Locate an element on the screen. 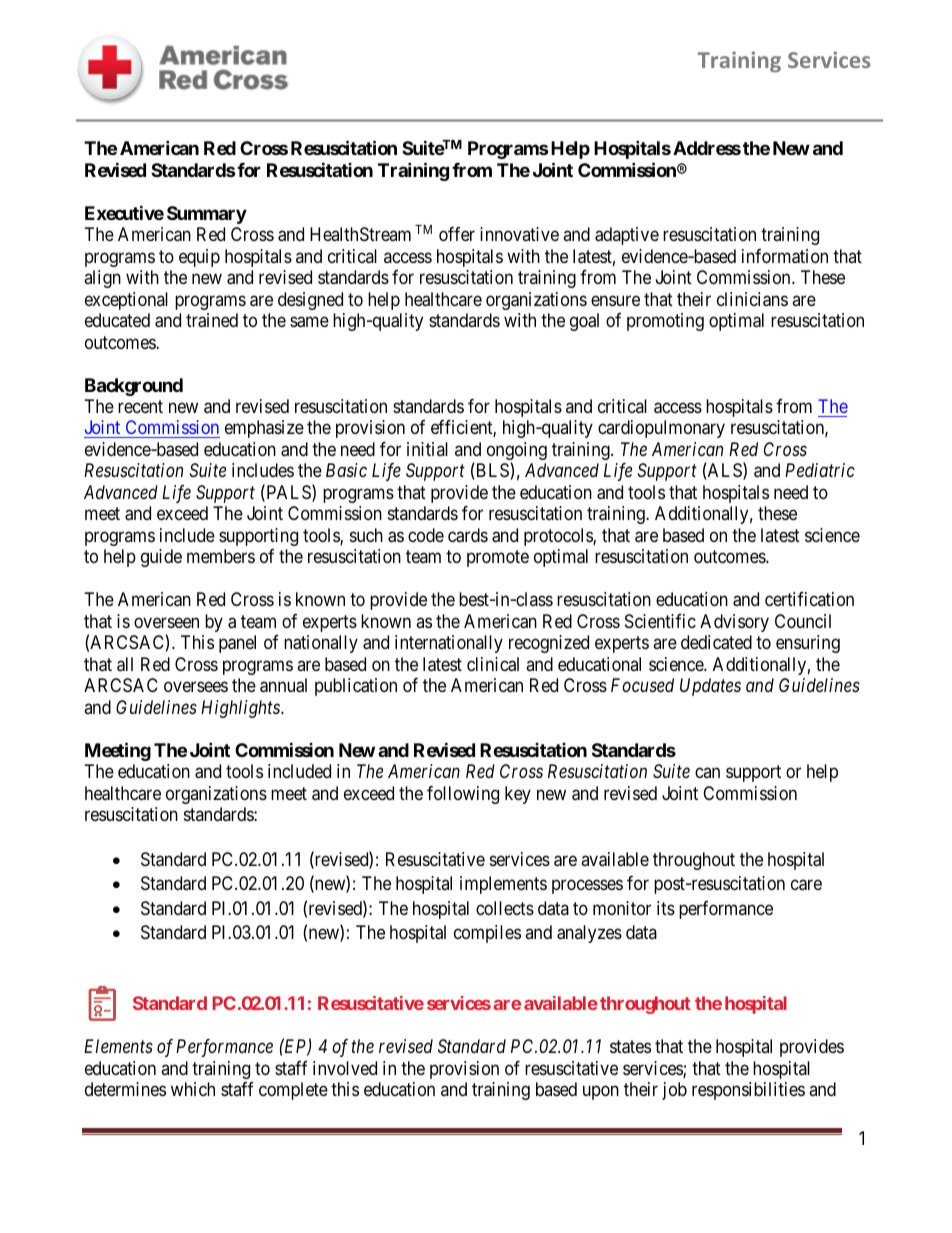 This screenshot has height=1233, width=952. which is located at coordinates (193, 1089).
